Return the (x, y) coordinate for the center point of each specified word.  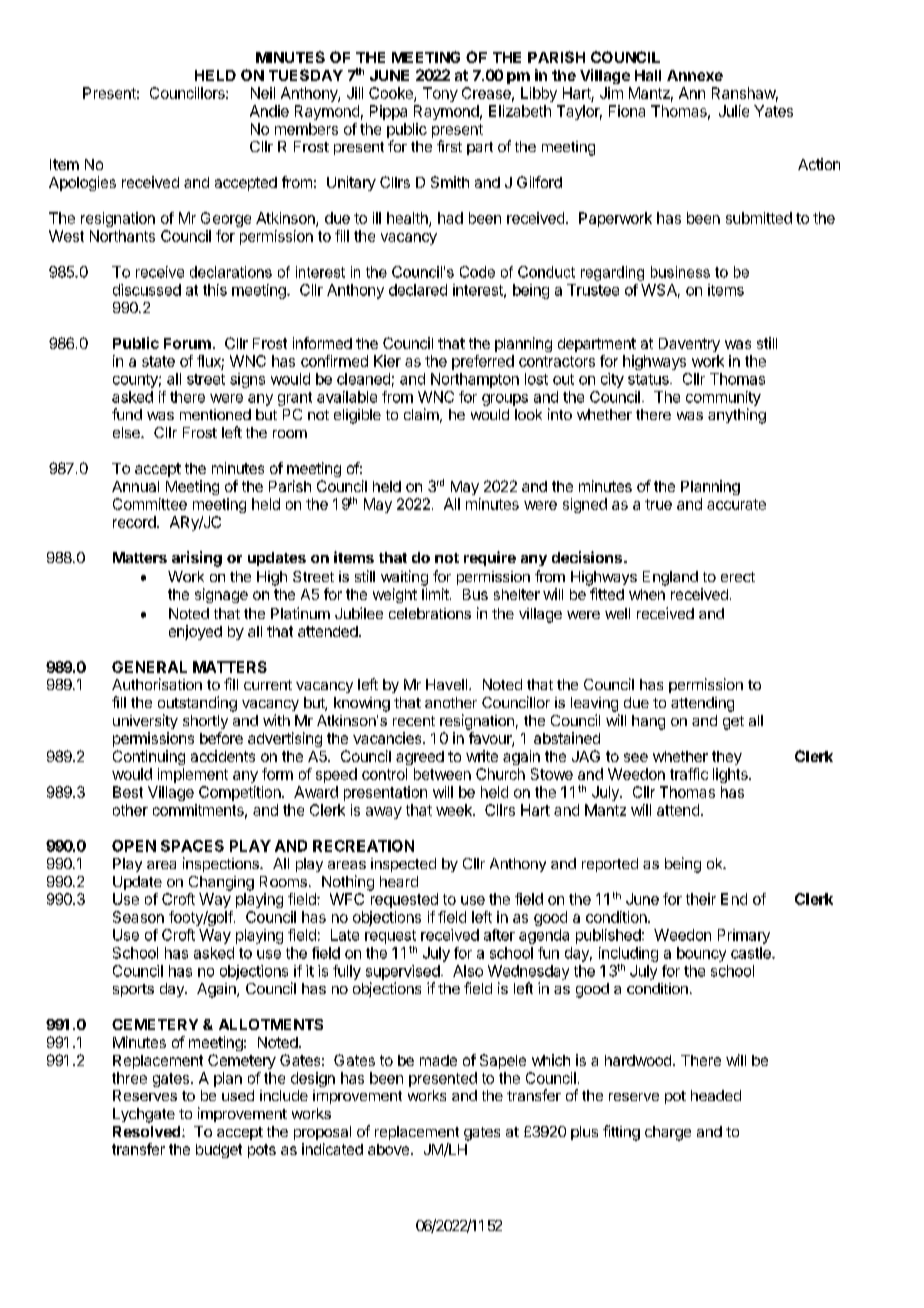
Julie (734, 111)
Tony (440, 94)
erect (738, 577)
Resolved (146, 1131)
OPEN (134, 846)
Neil (263, 93)
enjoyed (195, 632)
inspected (403, 865)
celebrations (430, 613)
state (158, 361)
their (701, 899)
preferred (483, 362)
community (723, 398)
